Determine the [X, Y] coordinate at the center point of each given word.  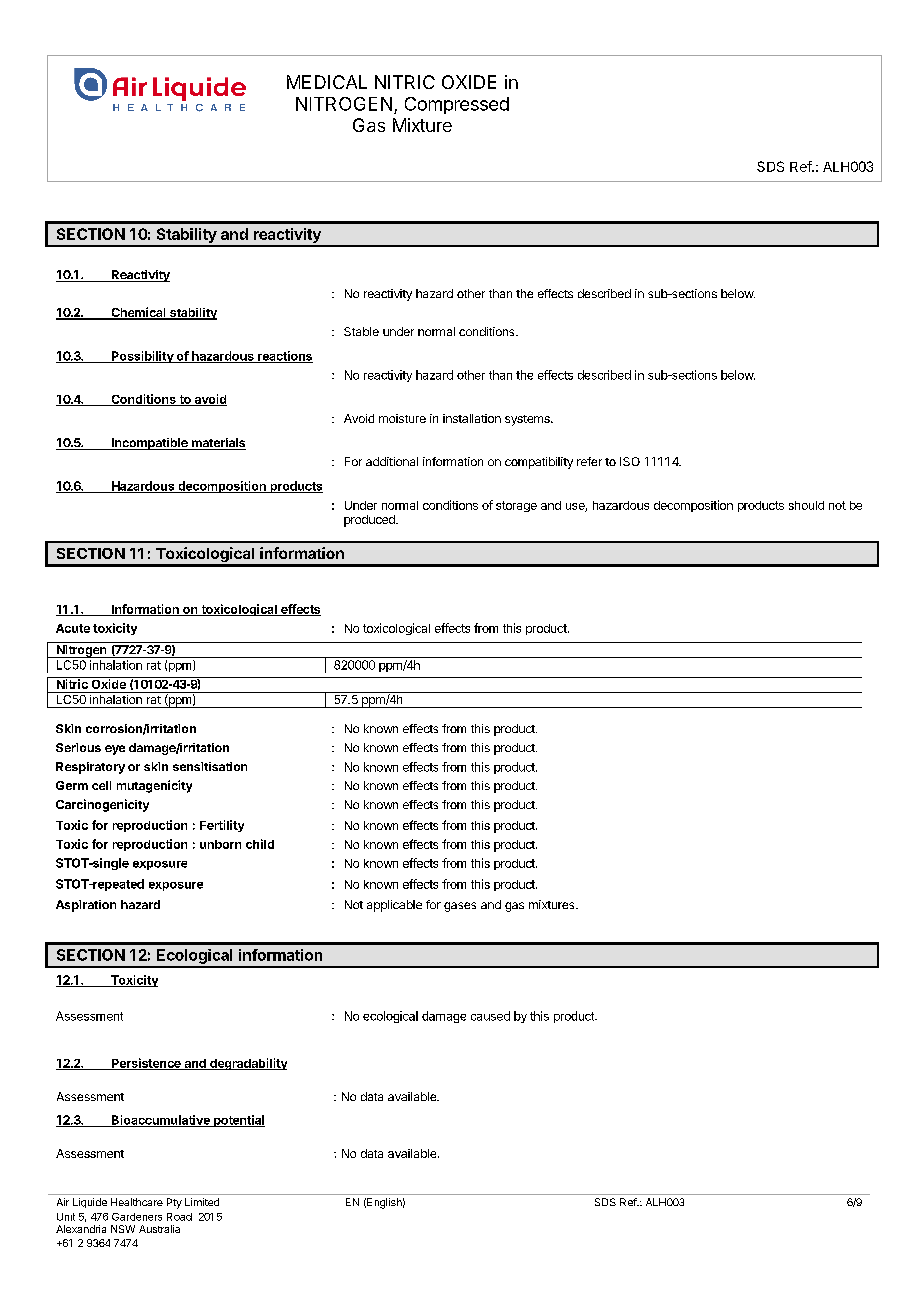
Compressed [457, 105]
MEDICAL [327, 82]
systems [528, 420]
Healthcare [137, 1202]
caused [490, 1016]
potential [238, 1121]
